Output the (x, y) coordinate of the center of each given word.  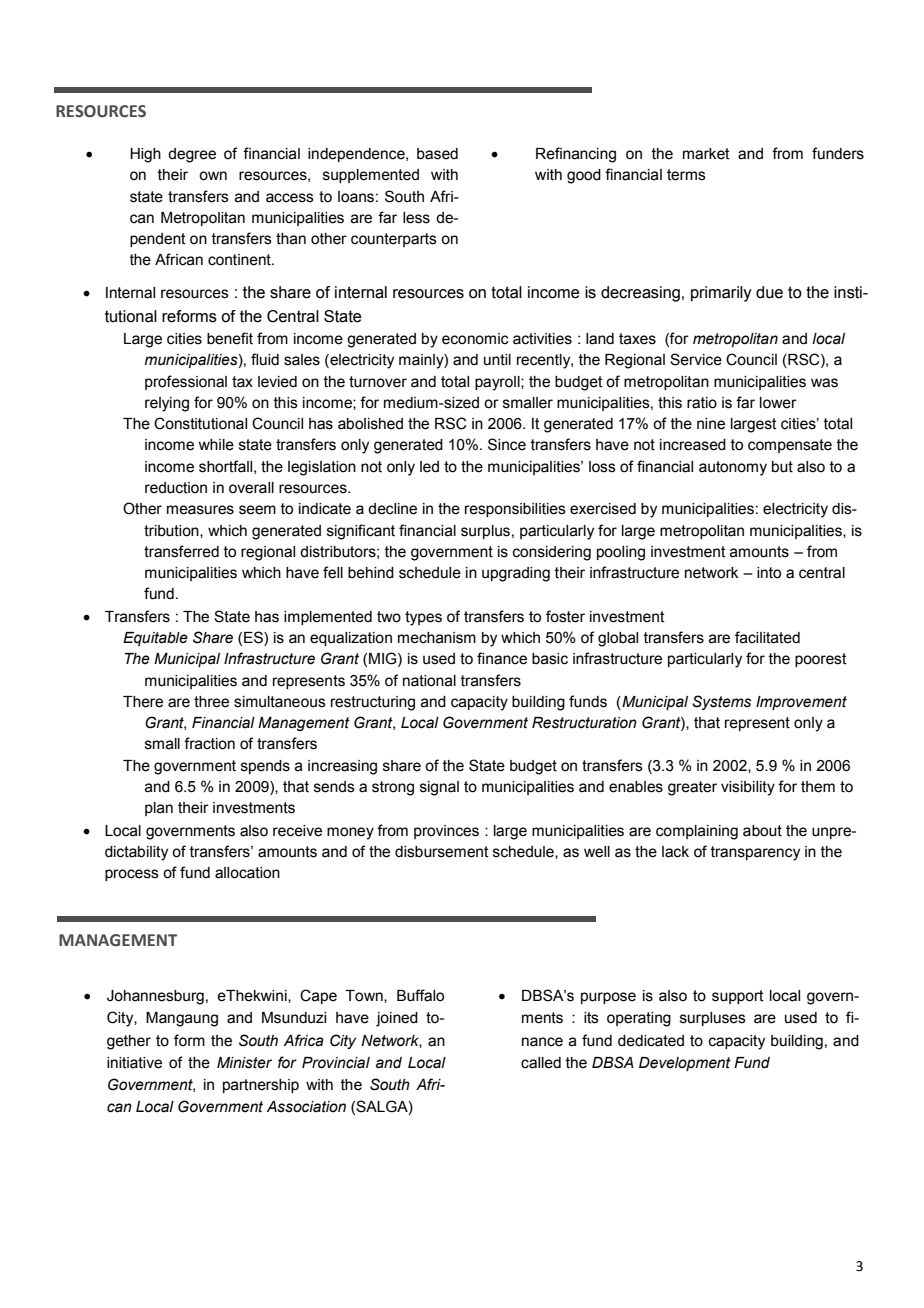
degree (192, 155)
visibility (748, 788)
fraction (209, 743)
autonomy (733, 468)
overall (251, 488)
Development (685, 1064)
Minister (244, 1063)
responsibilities (515, 510)
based (437, 154)
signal (439, 788)
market (706, 154)
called (541, 1063)
